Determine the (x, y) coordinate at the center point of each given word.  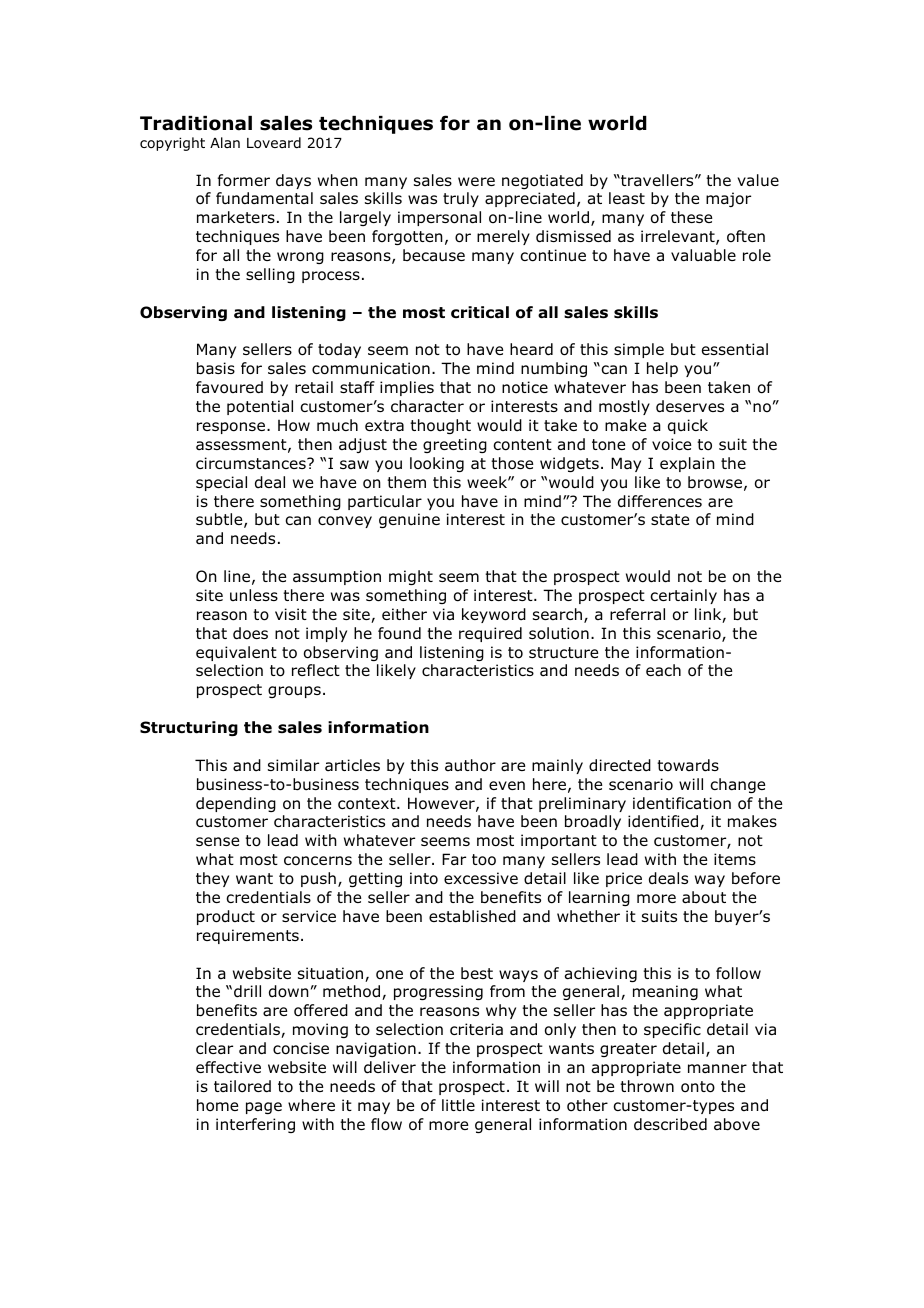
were (476, 181)
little (458, 1105)
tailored (242, 1086)
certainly (683, 596)
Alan (225, 142)
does (250, 633)
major (728, 199)
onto (698, 1087)
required (490, 634)
